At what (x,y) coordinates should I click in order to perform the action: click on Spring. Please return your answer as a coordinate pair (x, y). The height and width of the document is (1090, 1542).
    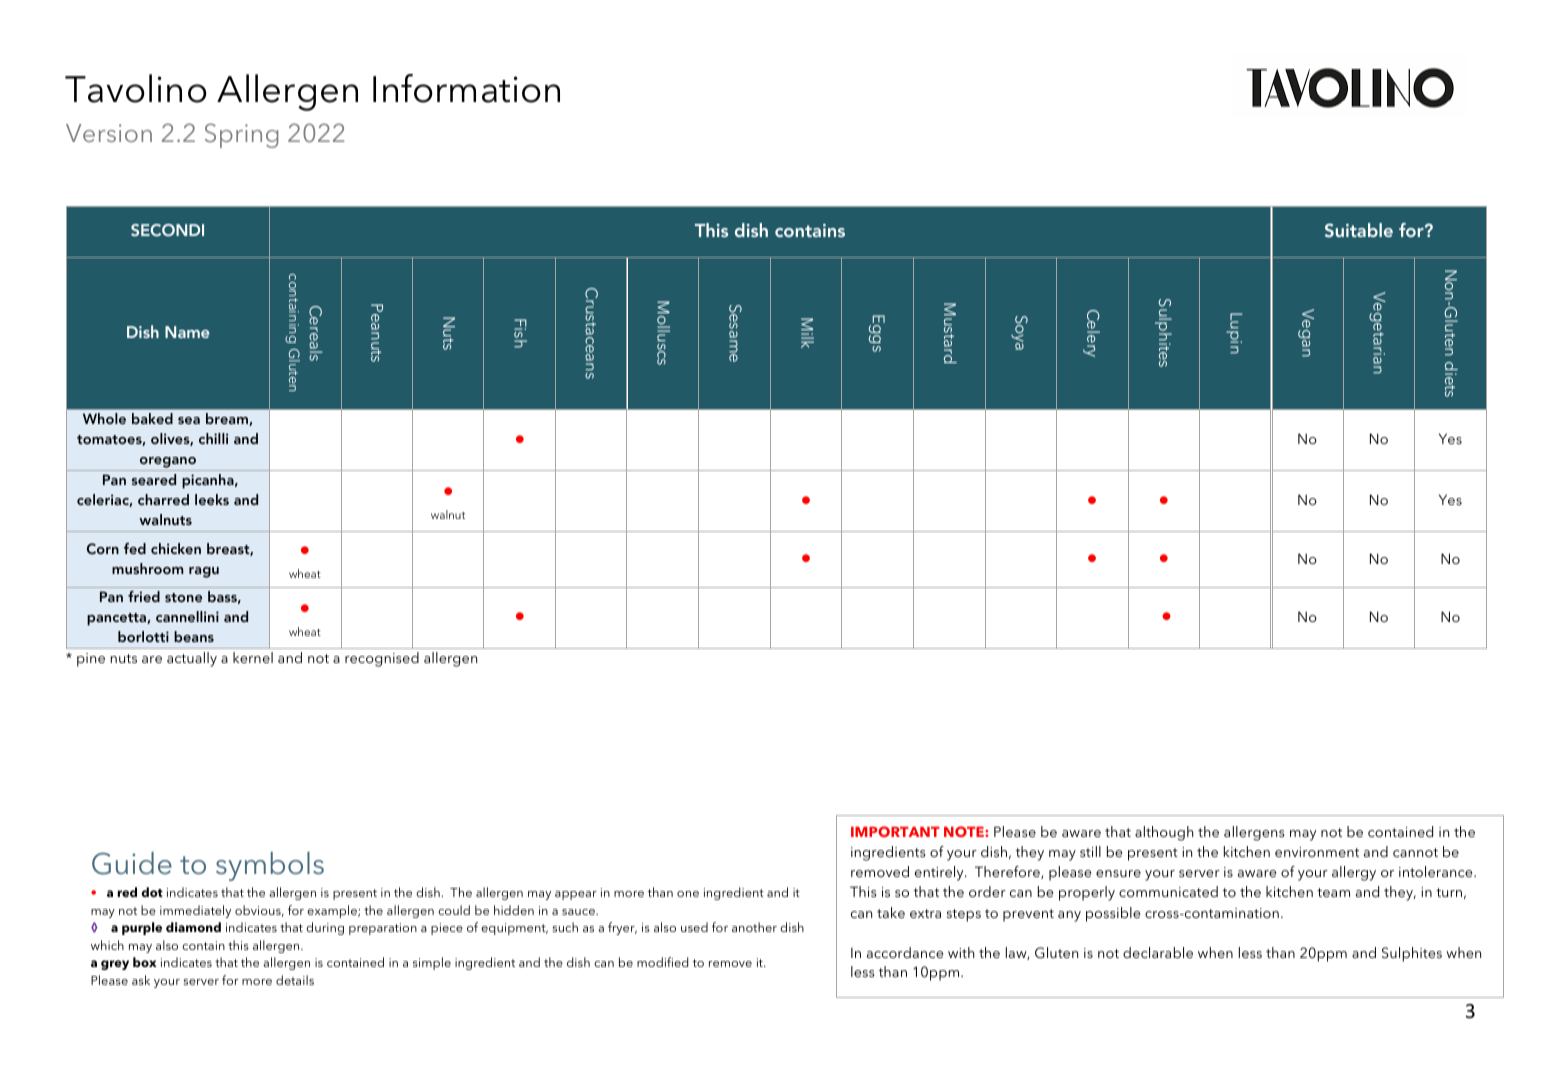
    Looking at the image, I should click on (242, 135).
